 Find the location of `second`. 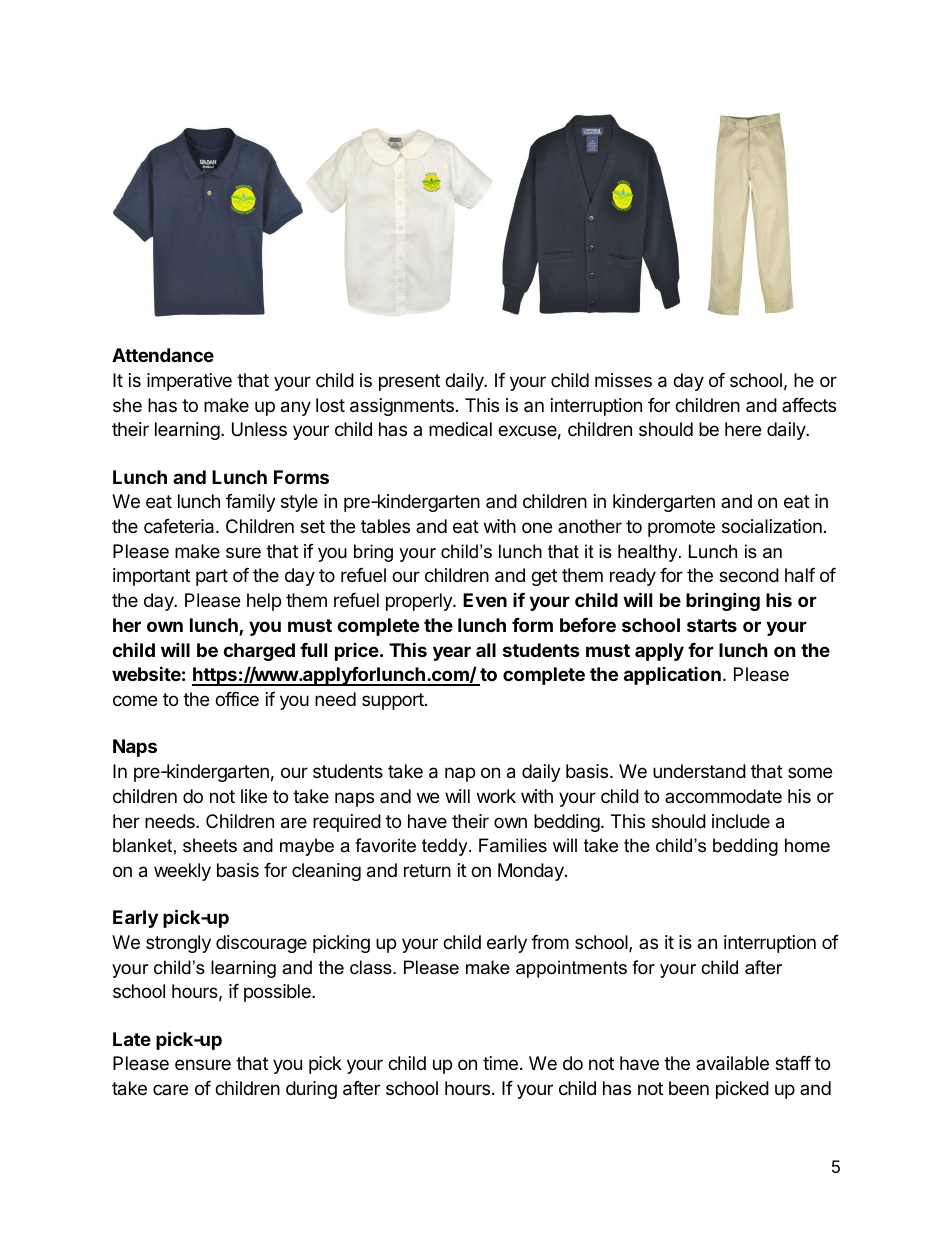

second is located at coordinates (749, 575).
